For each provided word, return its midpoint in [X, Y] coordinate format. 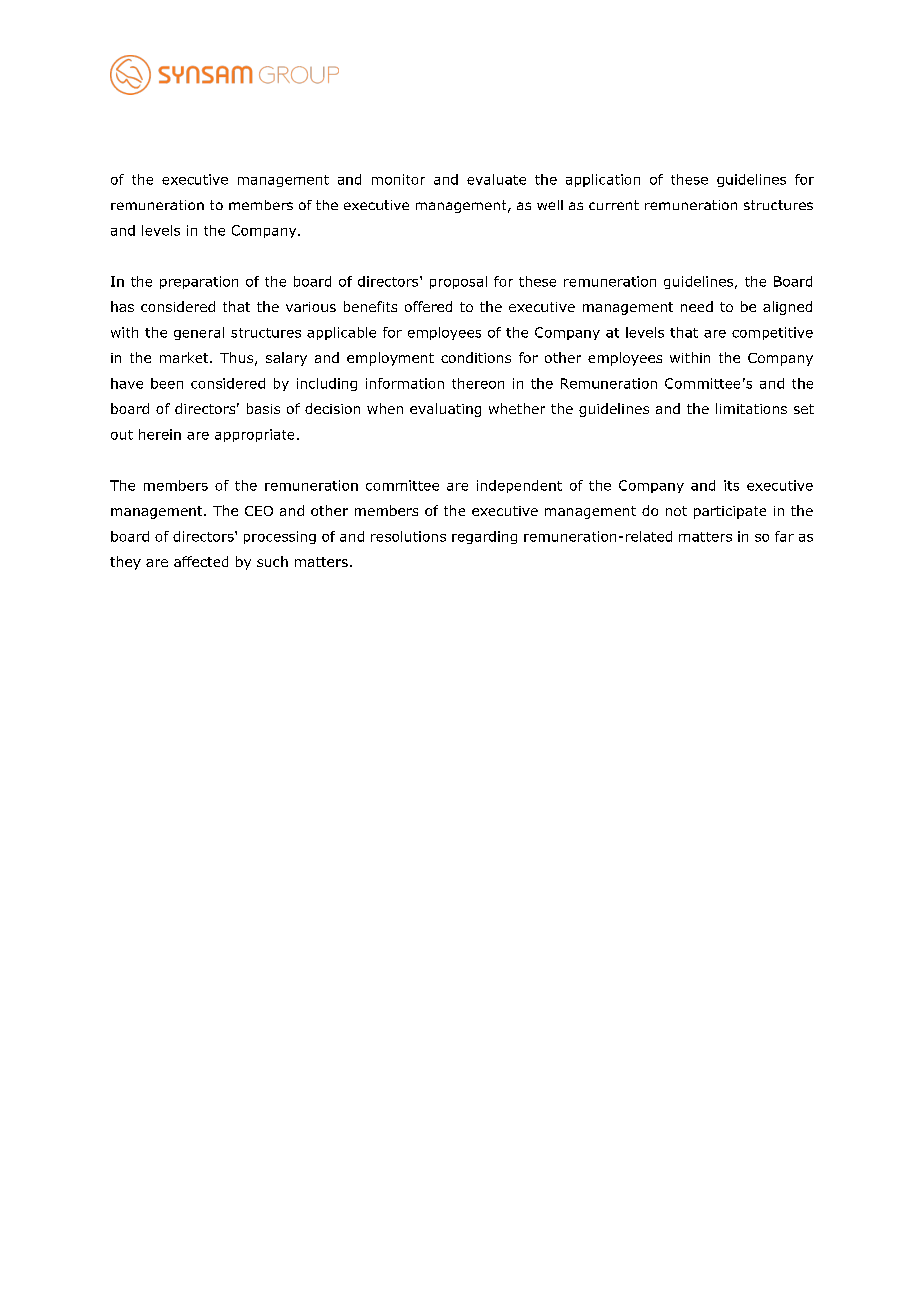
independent [519, 486]
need [697, 306]
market [185, 357]
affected [201, 561]
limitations [751, 408]
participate [730, 512]
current [614, 205]
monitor [398, 179]
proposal [458, 282]
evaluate [496, 179]
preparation [199, 282]
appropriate [254, 435]
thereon [478, 383]
